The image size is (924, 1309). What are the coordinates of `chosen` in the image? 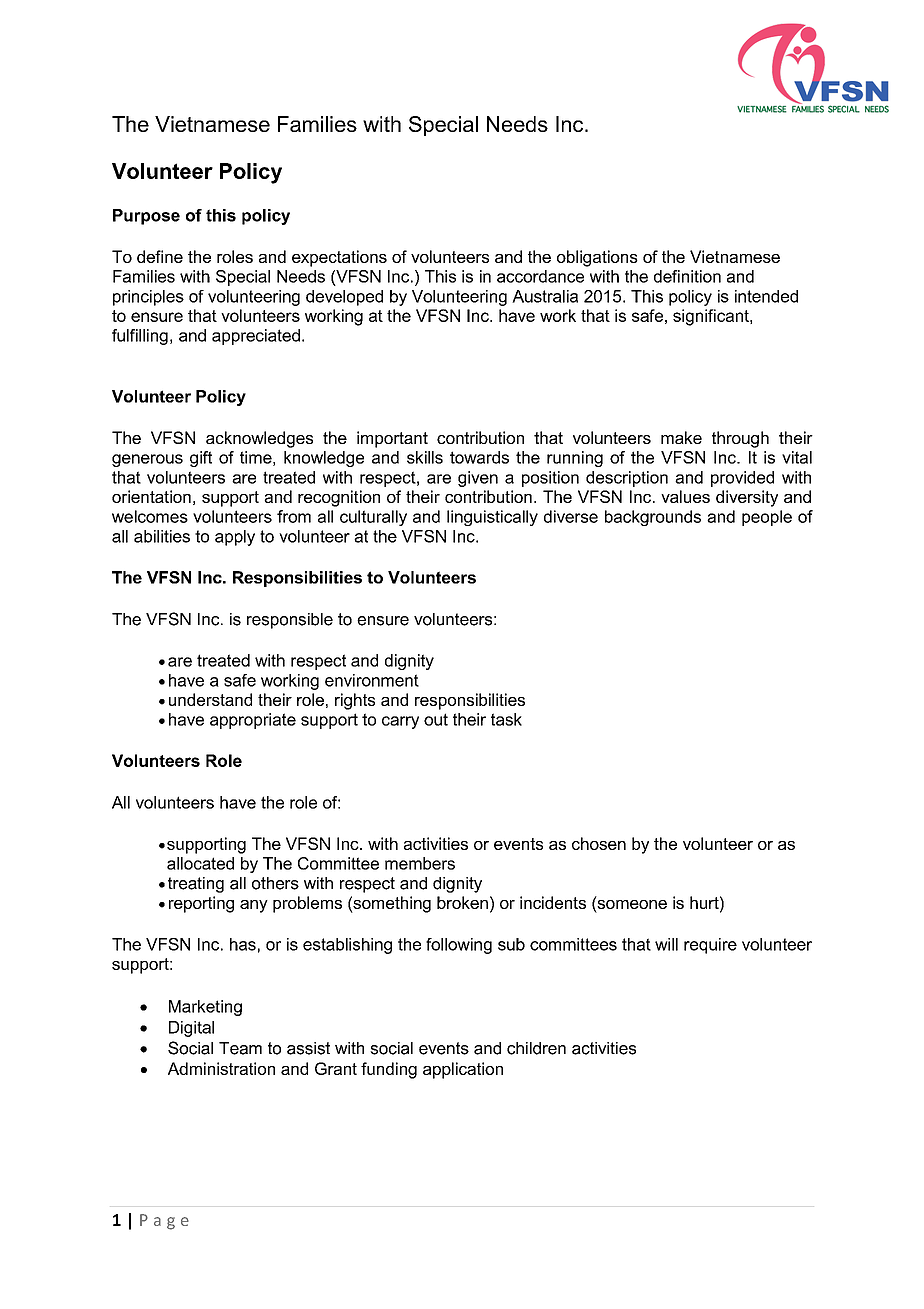 It's located at (599, 843).
